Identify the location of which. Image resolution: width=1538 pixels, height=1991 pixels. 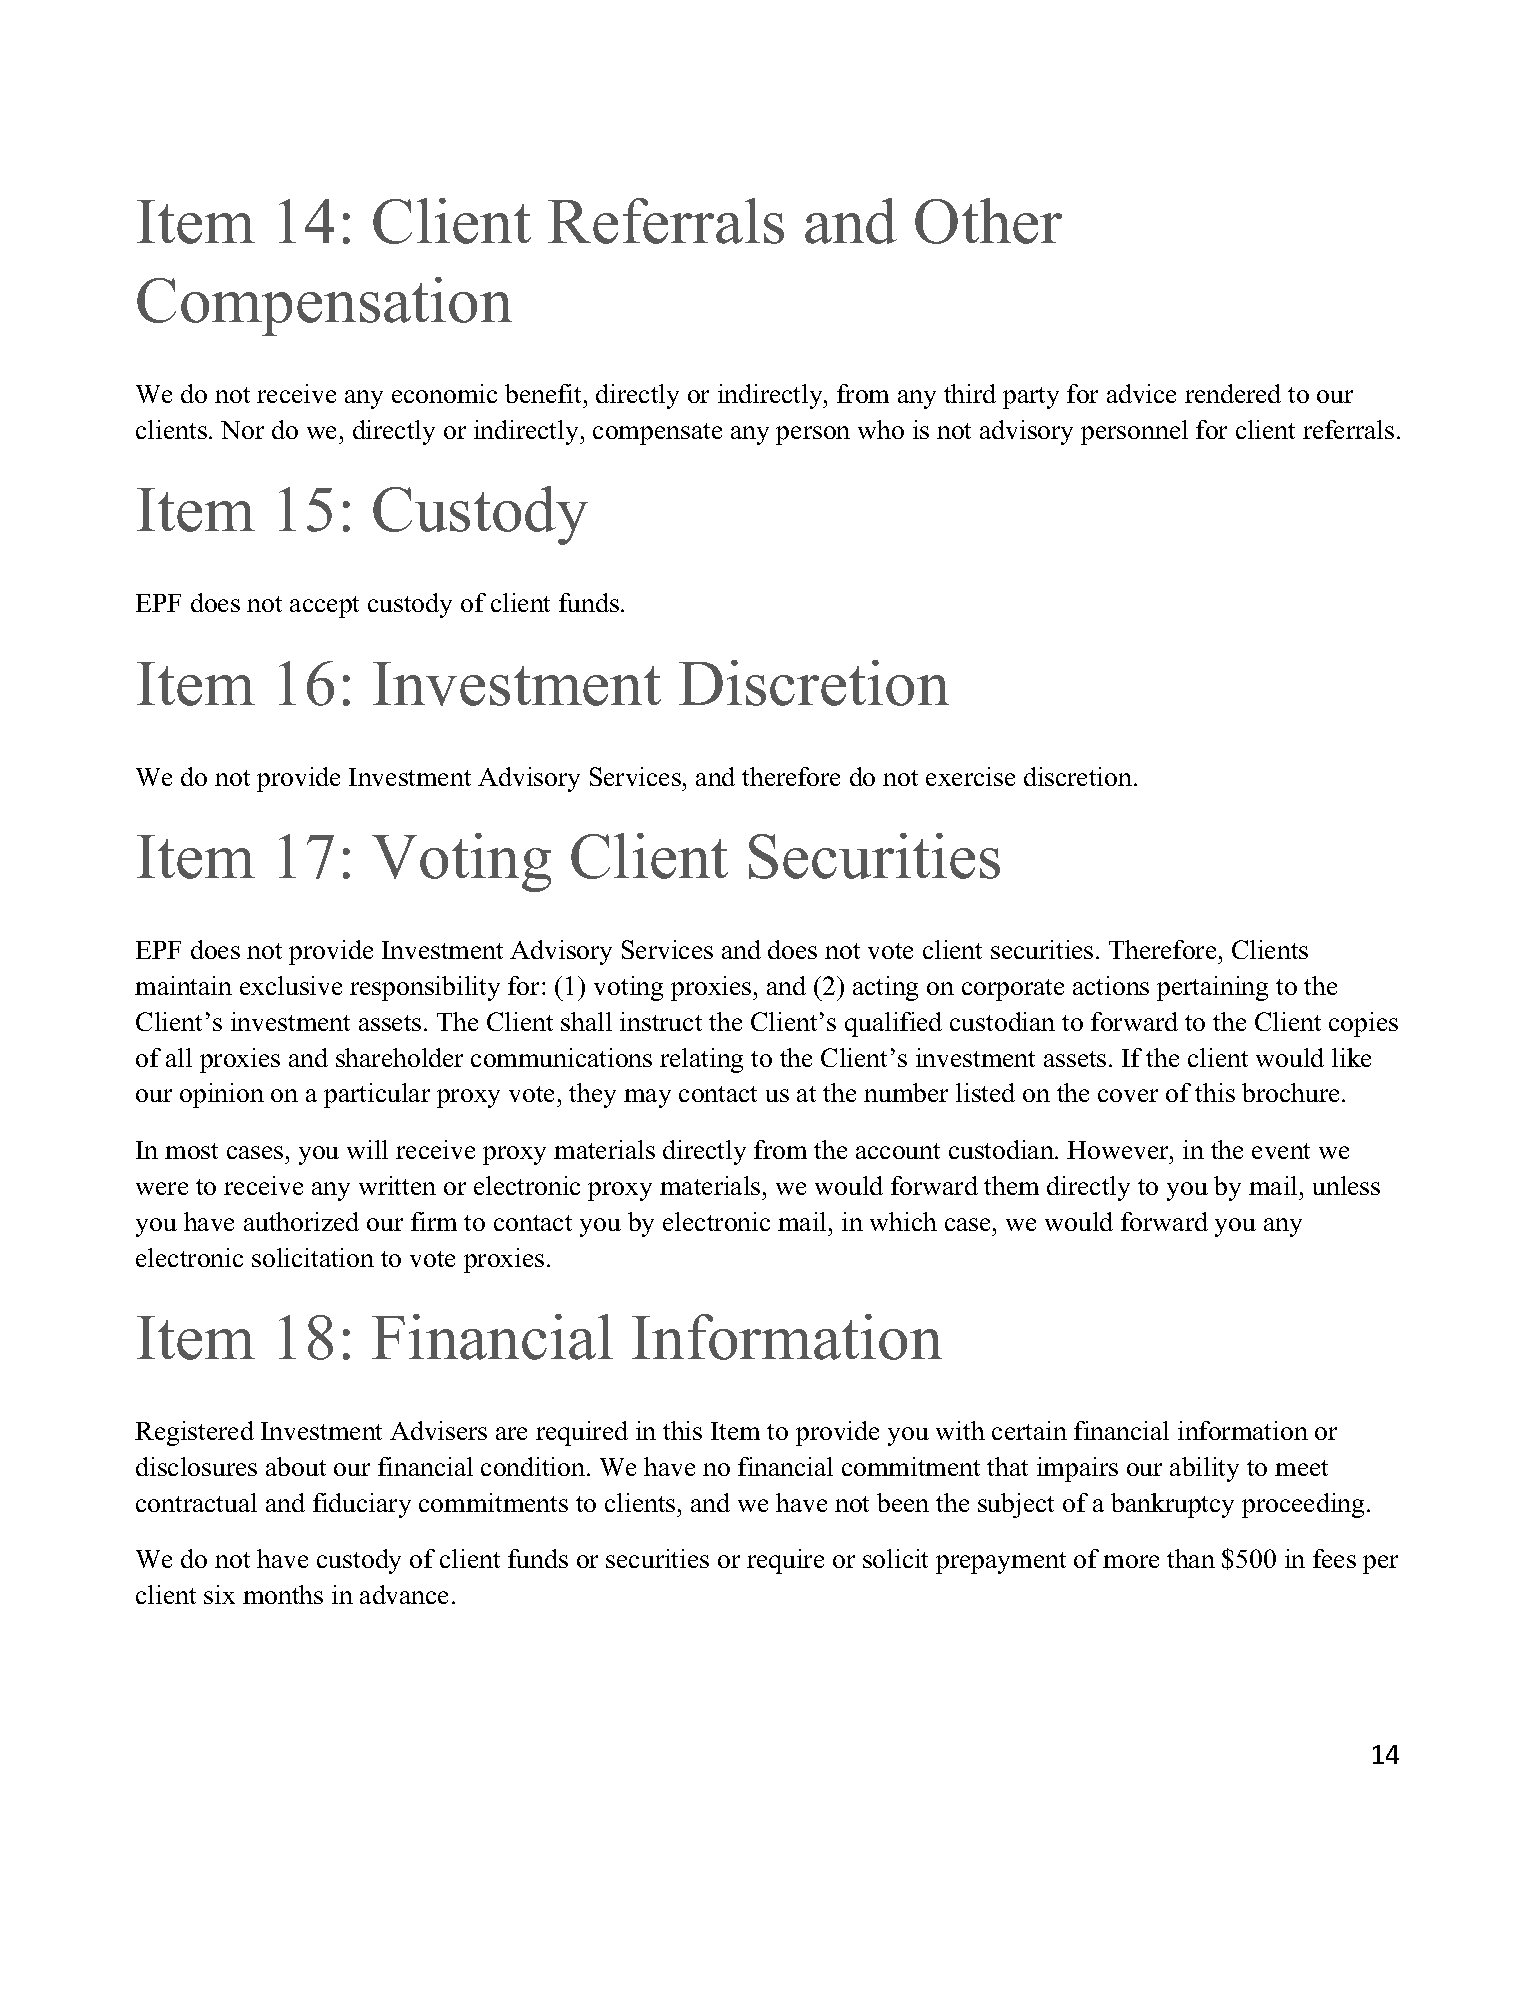
(903, 1221).
